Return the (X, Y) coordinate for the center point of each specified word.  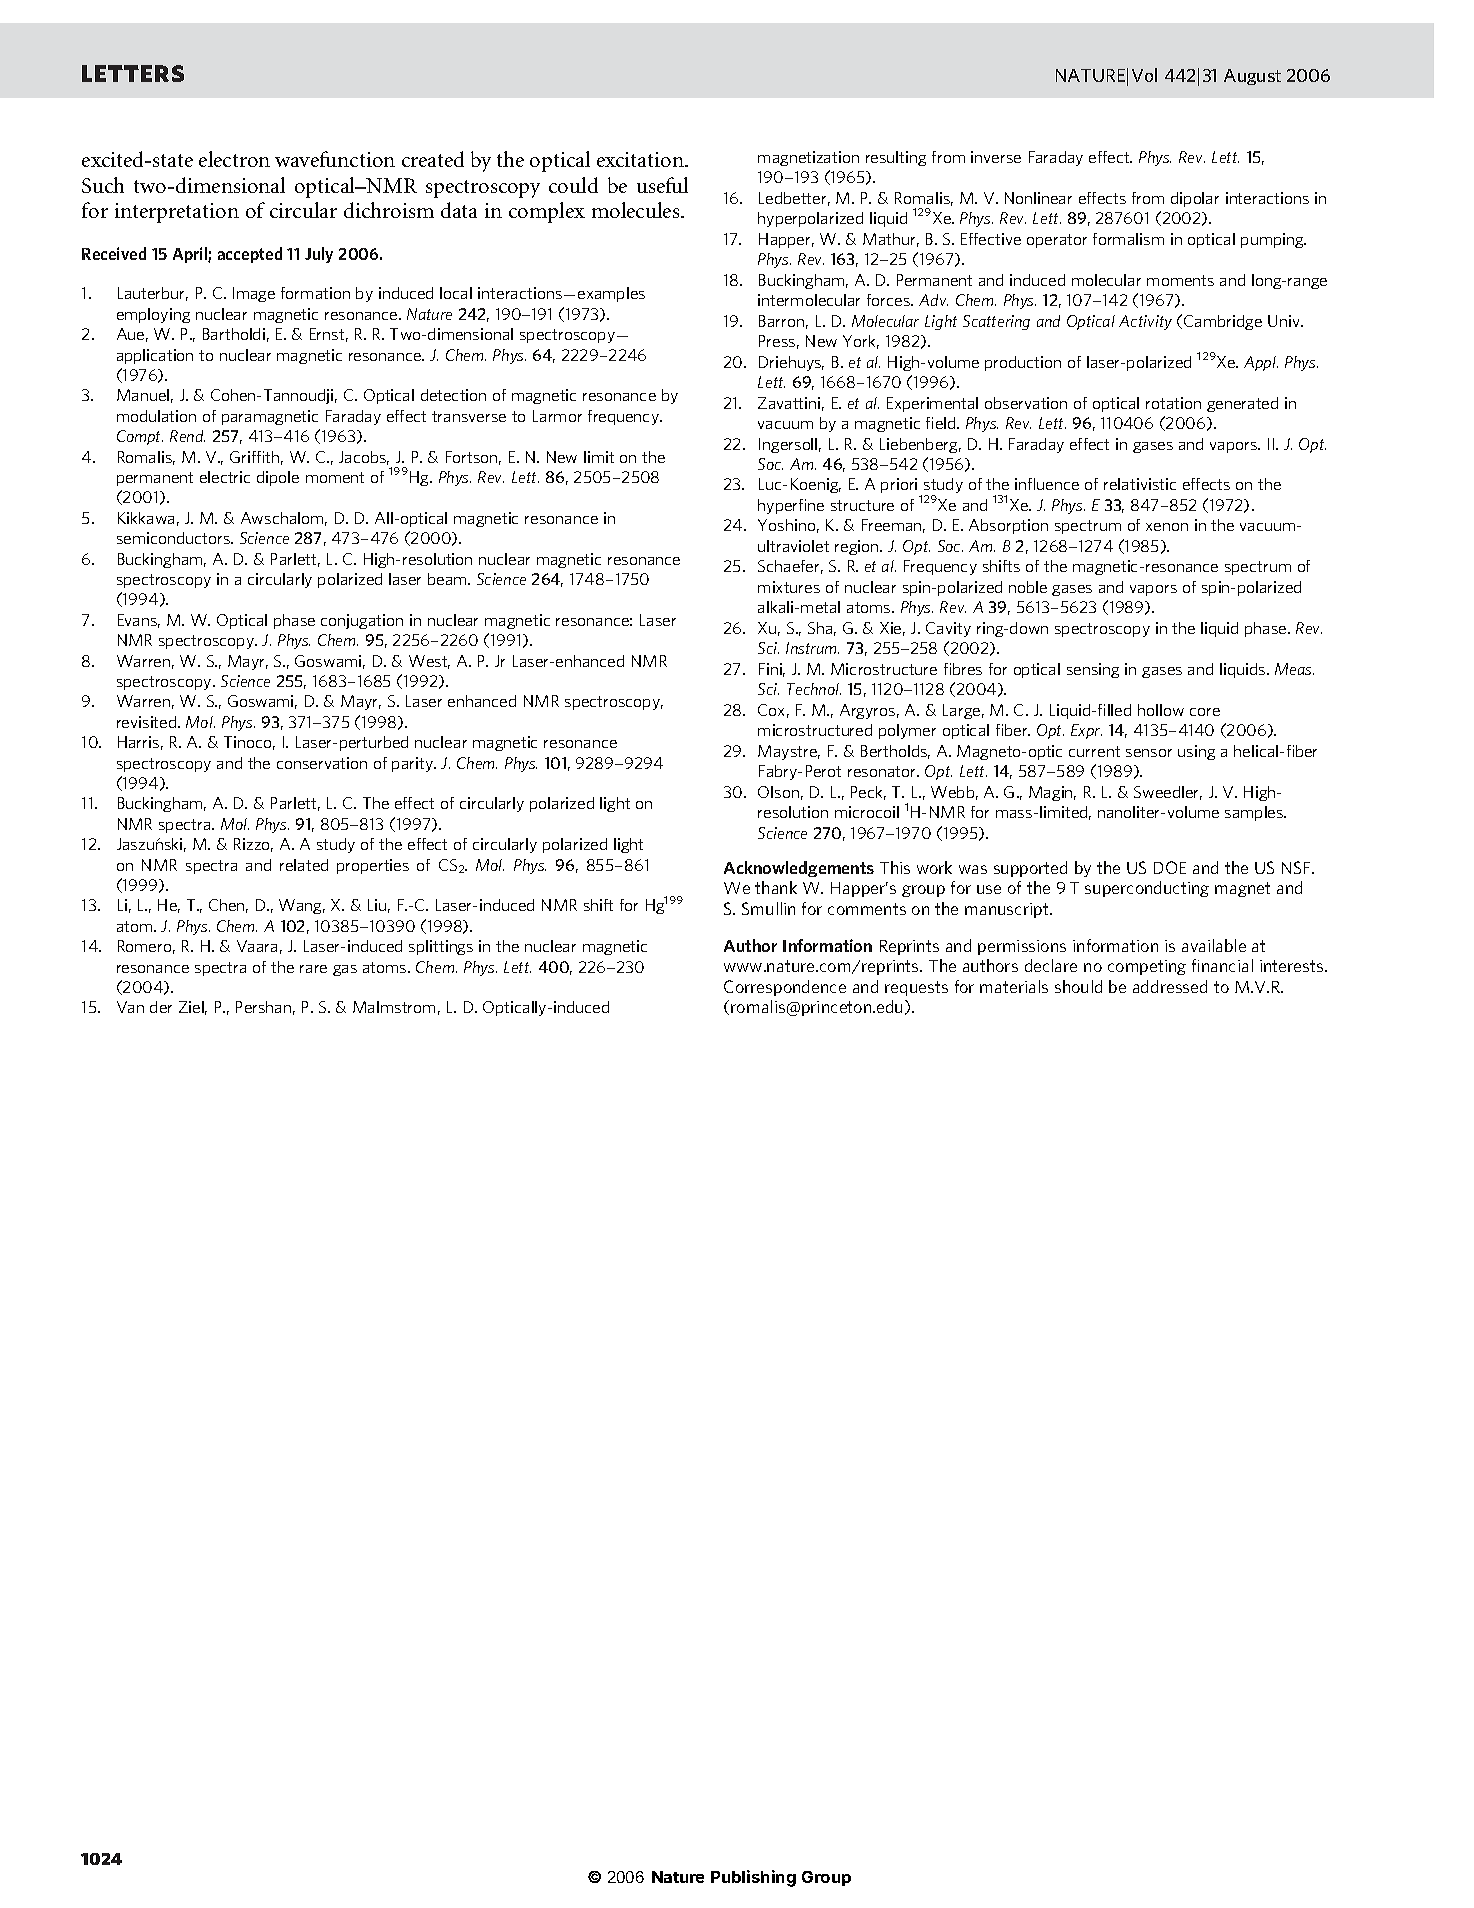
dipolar (1195, 199)
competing (1147, 967)
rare (313, 969)
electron (234, 159)
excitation (641, 159)
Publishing (753, 1878)
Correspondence (785, 988)
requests (916, 988)
